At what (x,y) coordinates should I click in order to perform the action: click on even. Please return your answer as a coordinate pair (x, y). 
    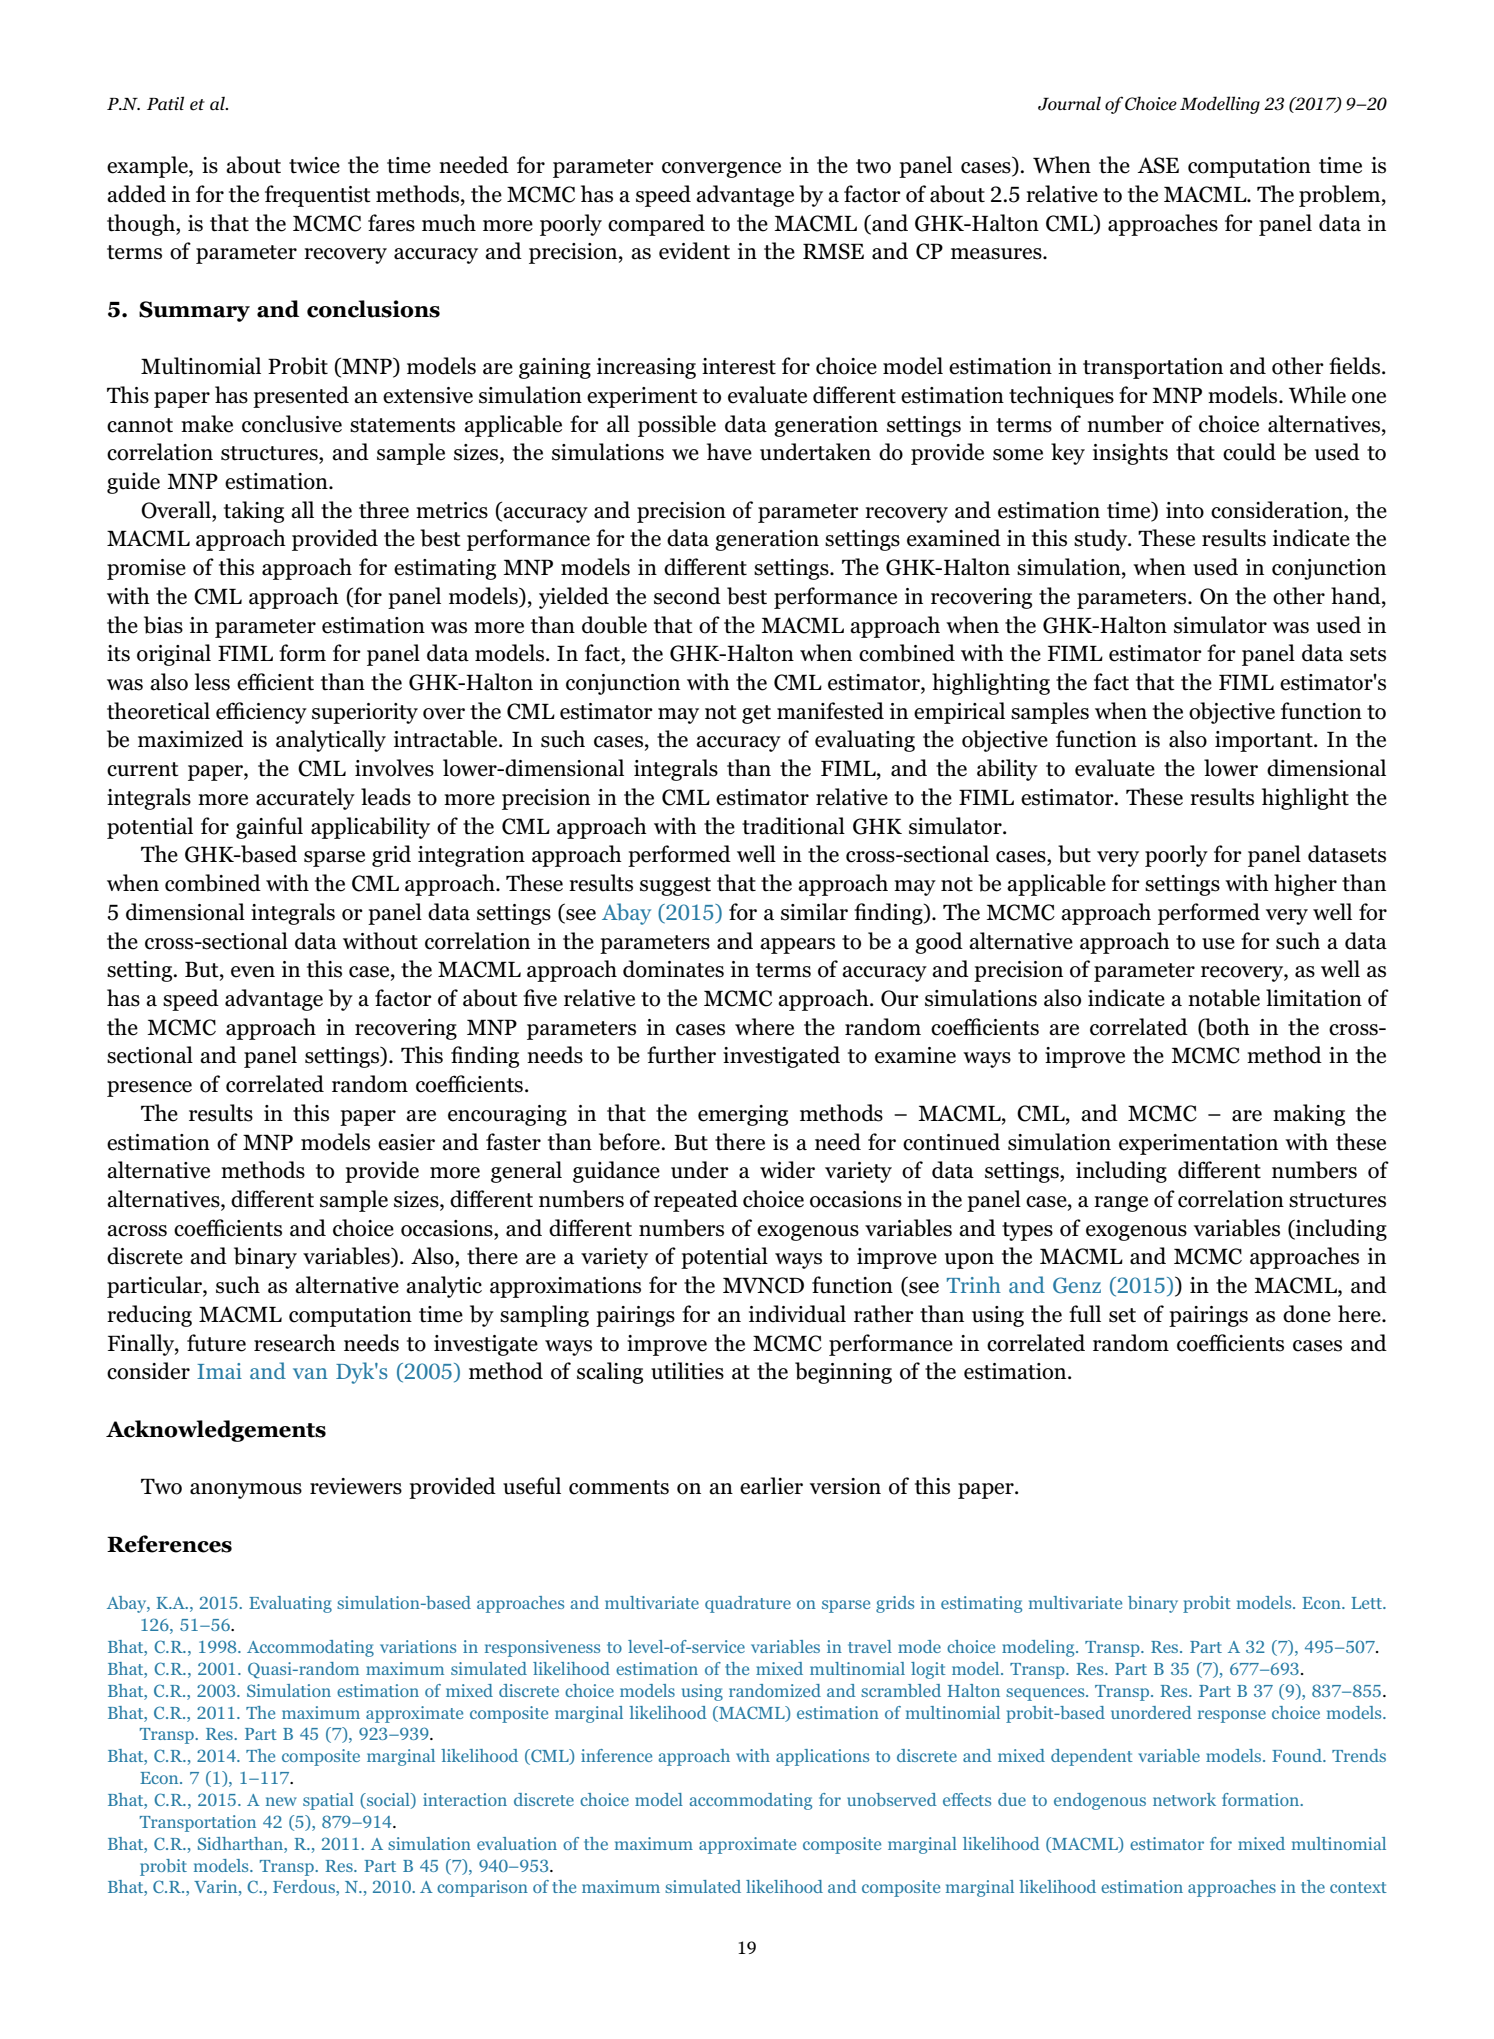
    Looking at the image, I should click on (253, 972).
